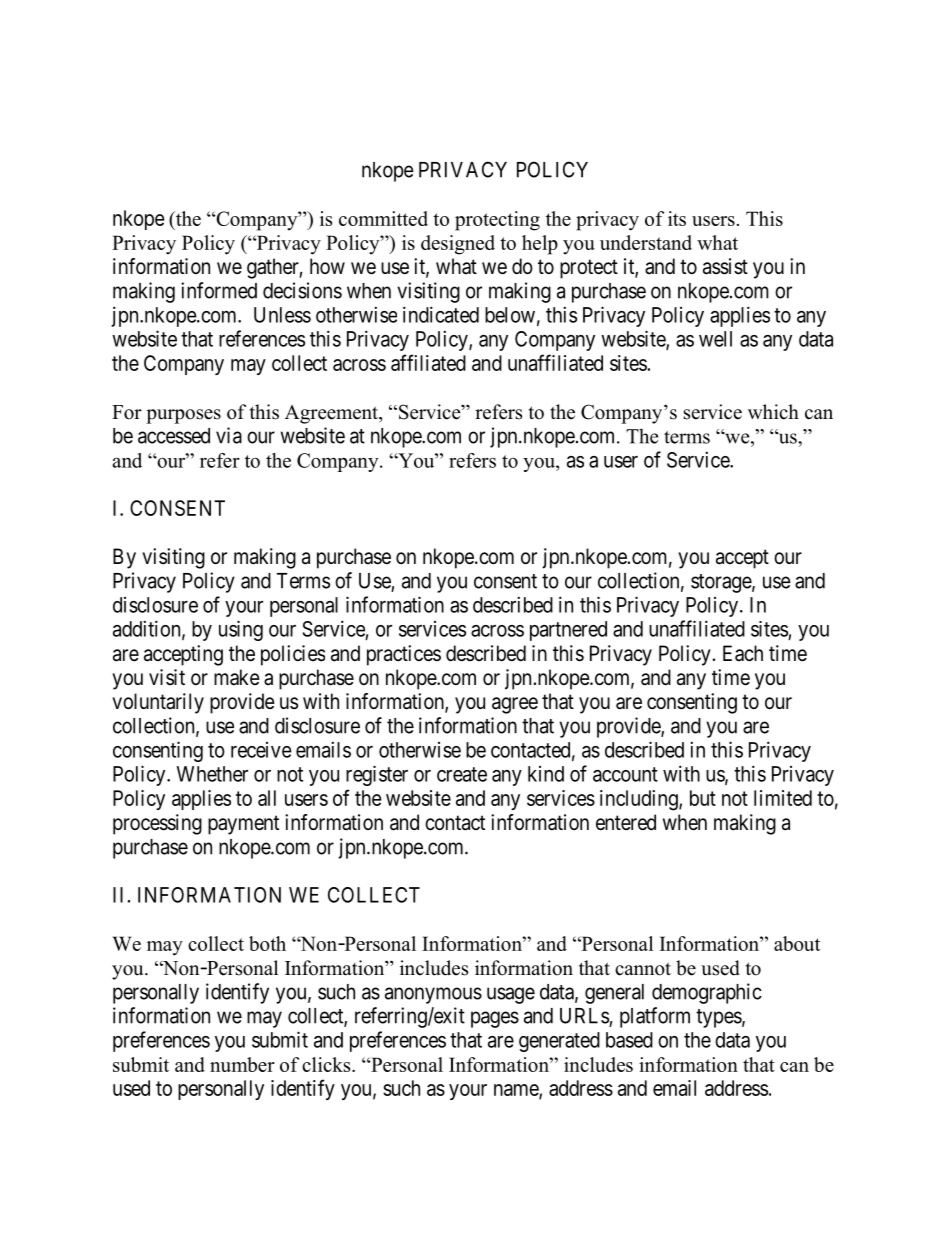 This document has width=952, height=1233. Describe the element at coordinates (242, 1064) in the document. I see `number` at that location.
